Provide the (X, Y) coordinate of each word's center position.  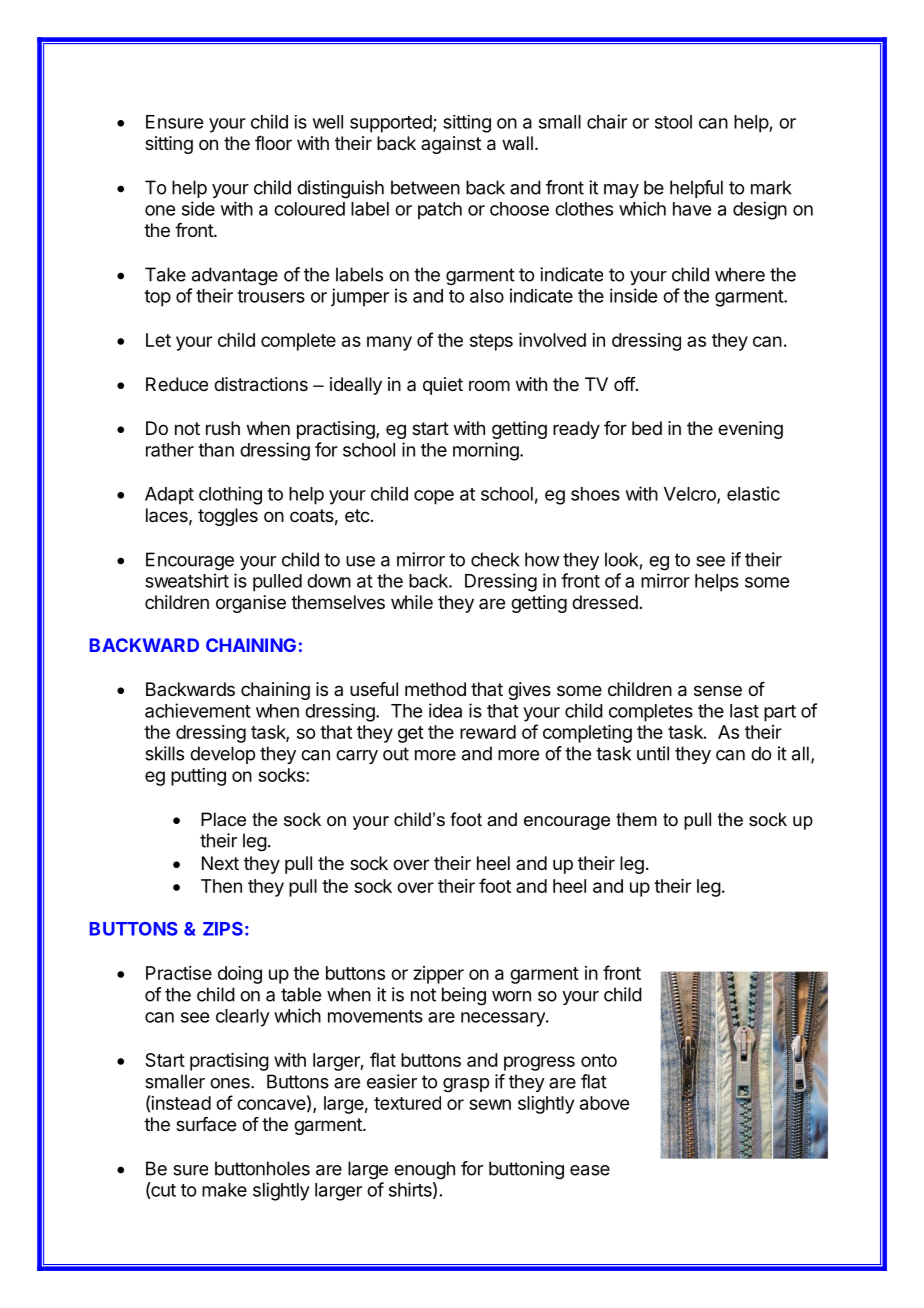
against (451, 145)
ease (590, 1170)
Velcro (691, 495)
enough (424, 1170)
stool (673, 122)
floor (273, 143)
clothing (230, 495)
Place (223, 819)
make (224, 1190)
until (653, 753)
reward (488, 732)
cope (434, 497)
